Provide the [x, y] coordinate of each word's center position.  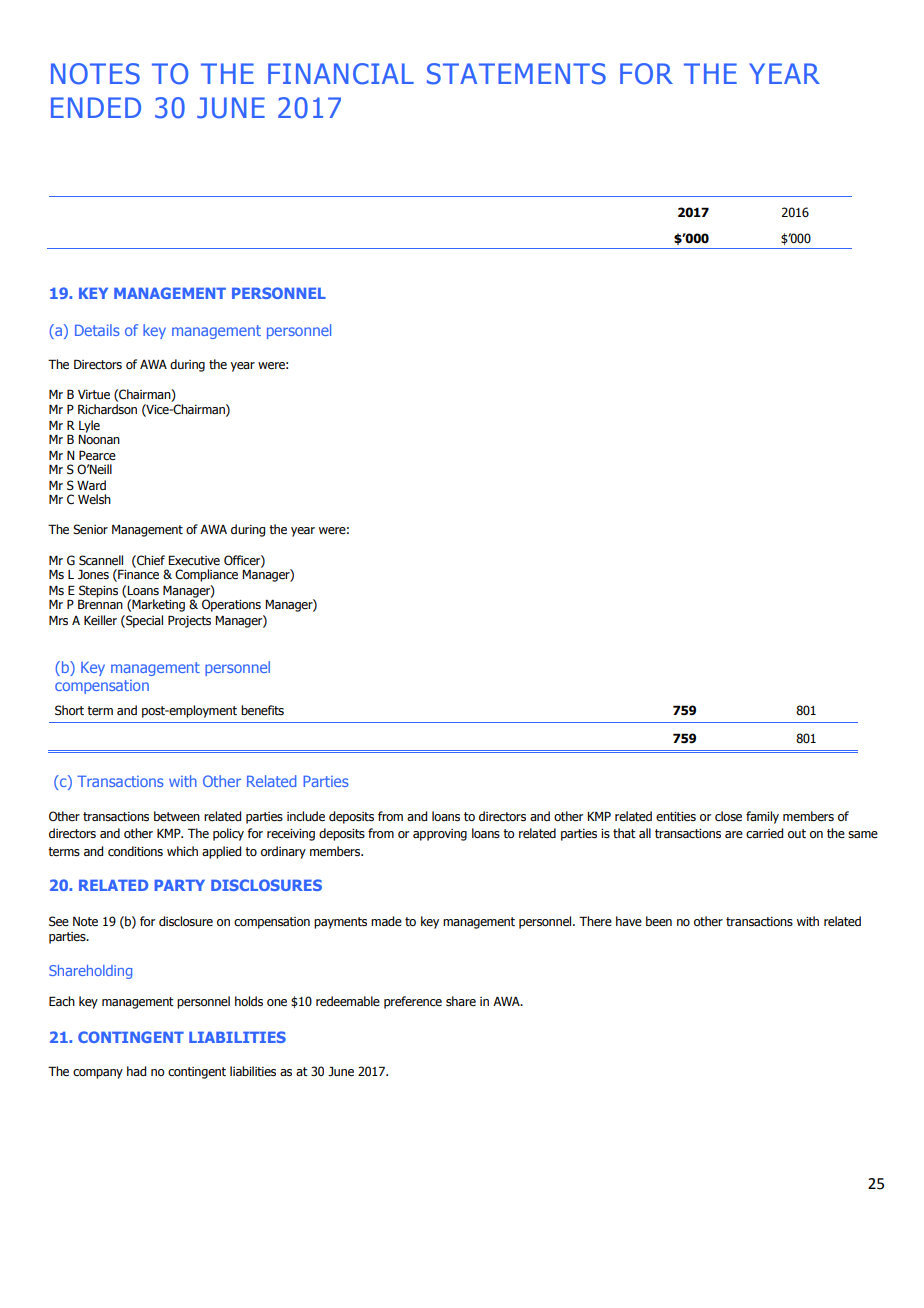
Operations [231, 605]
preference [413, 1002]
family [762, 817]
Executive [194, 560]
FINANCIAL [341, 74]
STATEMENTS [516, 74]
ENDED [96, 107]
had [136, 1071]
